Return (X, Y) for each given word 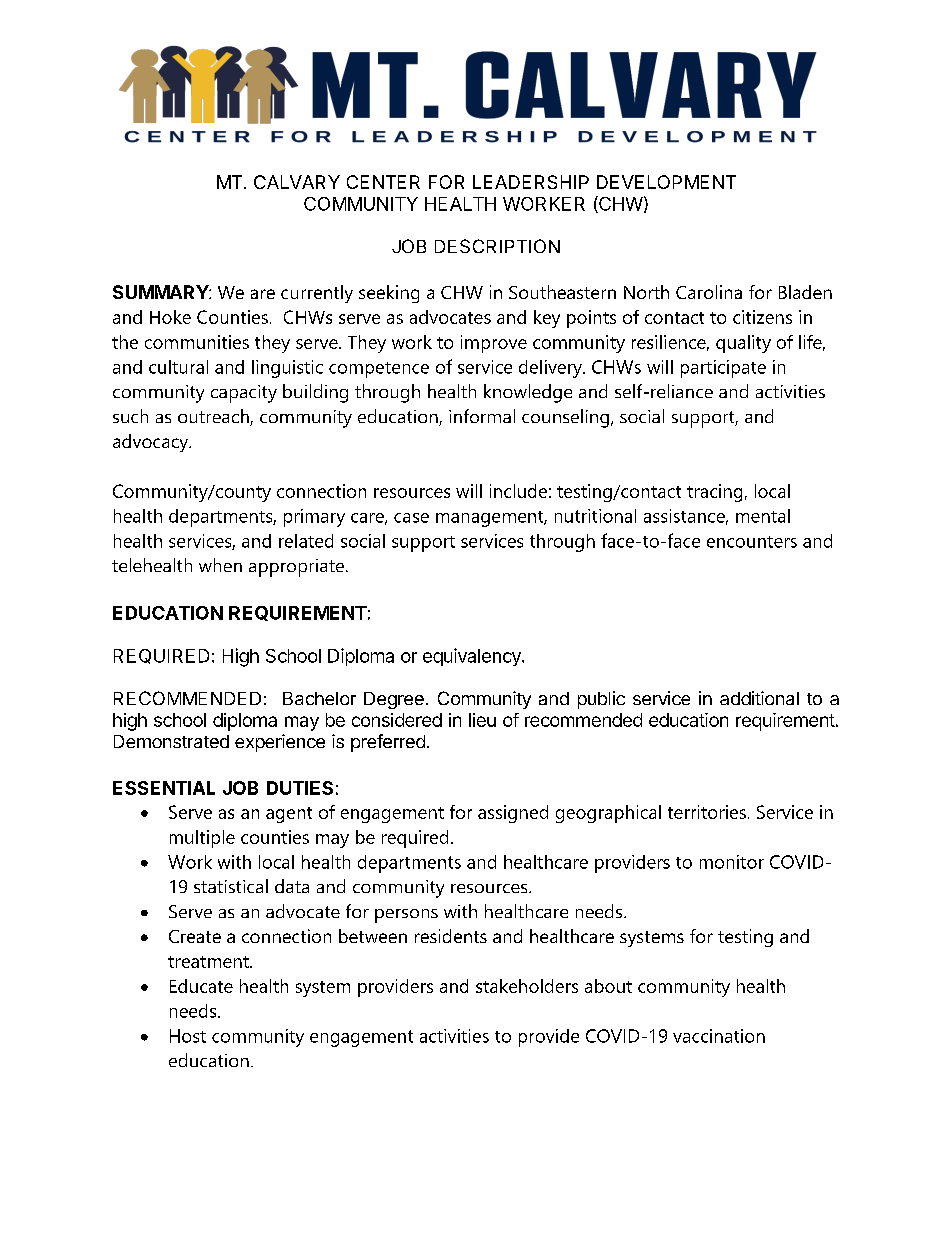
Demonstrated (171, 741)
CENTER (383, 182)
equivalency (473, 657)
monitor (732, 862)
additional (759, 698)
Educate (201, 986)
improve (494, 344)
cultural (178, 367)
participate (723, 369)
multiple (202, 839)
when (220, 565)
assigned (513, 814)
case (411, 518)
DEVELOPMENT (666, 182)
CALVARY (297, 182)
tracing (714, 493)
